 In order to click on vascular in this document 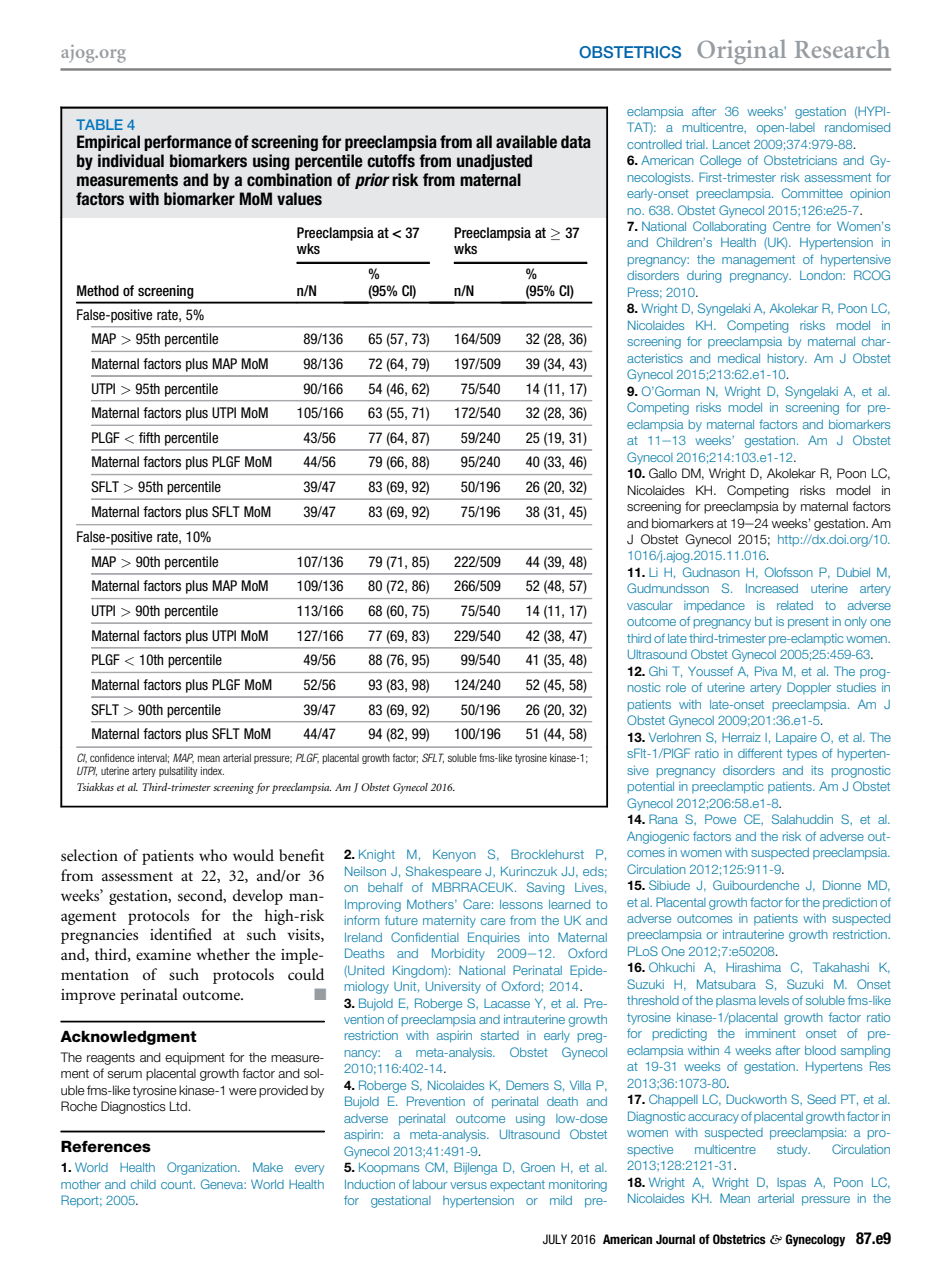, I will do `click(650, 605)`.
